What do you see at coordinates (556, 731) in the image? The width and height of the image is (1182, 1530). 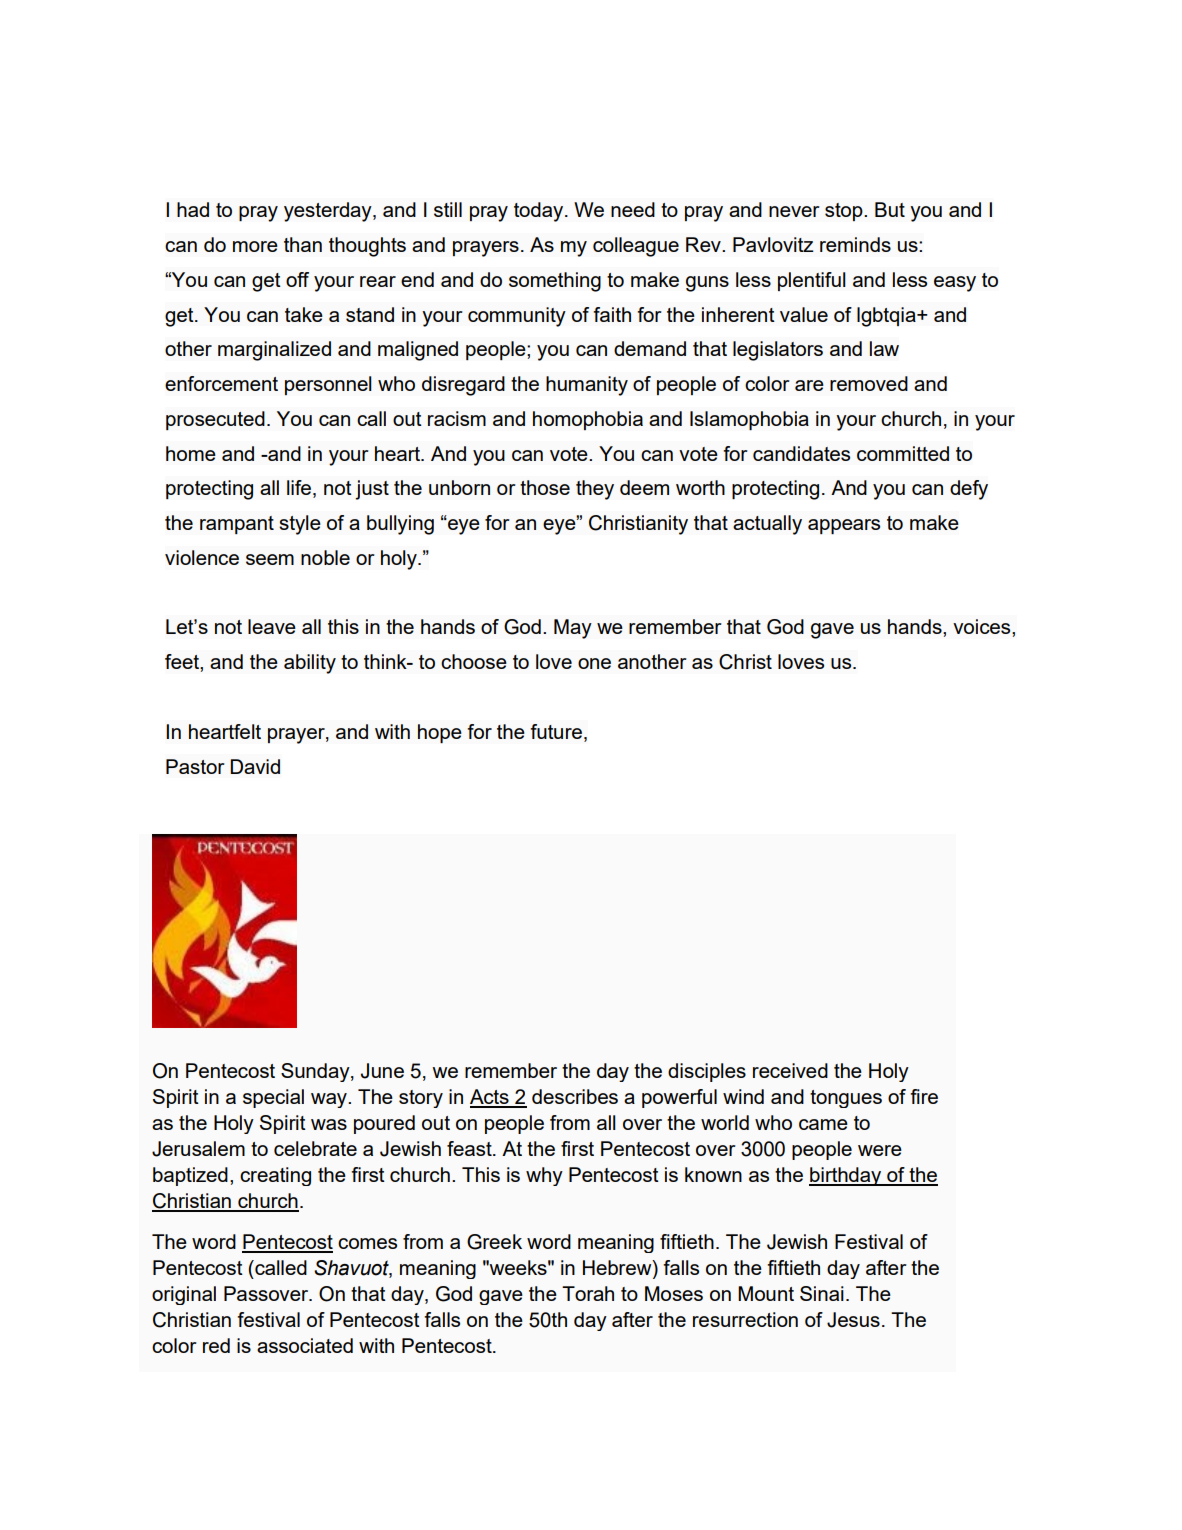 I see `future` at bounding box center [556, 731].
